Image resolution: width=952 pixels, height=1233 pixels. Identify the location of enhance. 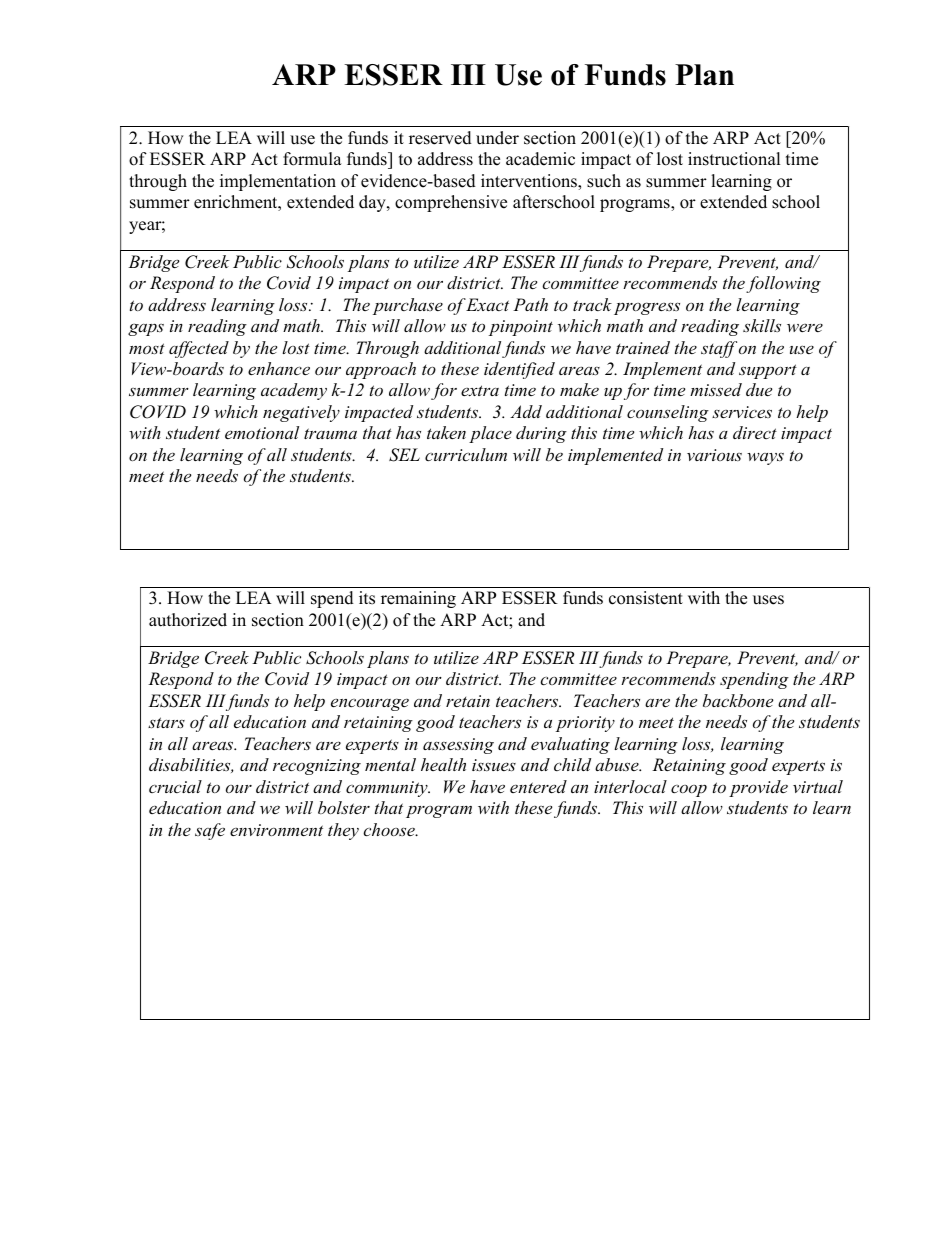
(279, 368).
